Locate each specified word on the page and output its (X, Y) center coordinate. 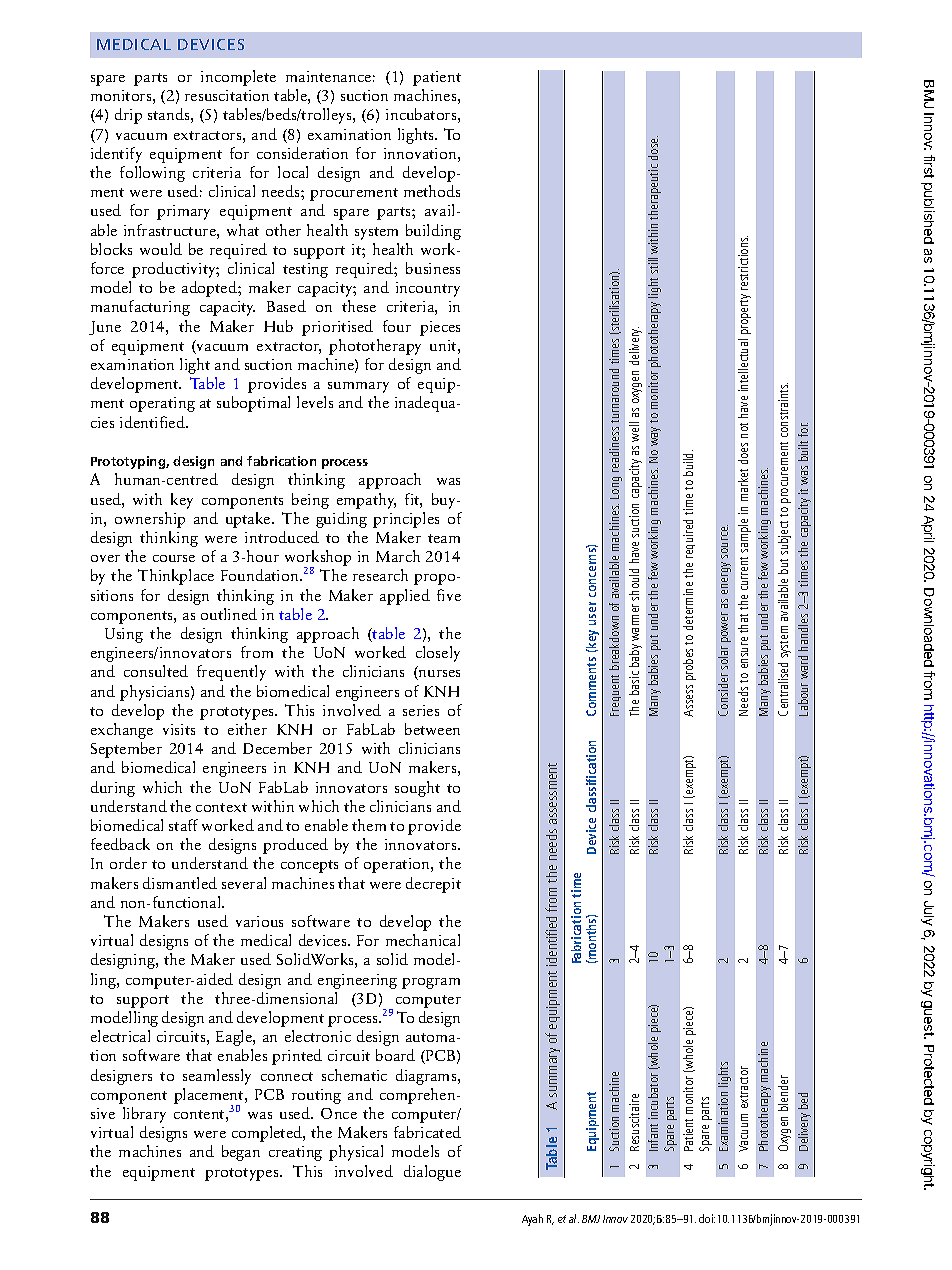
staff (183, 825)
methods (432, 191)
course (174, 558)
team (444, 538)
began (241, 1153)
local (293, 172)
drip (128, 116)
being (310, 501)
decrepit (433, 885)
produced (295, 846)
